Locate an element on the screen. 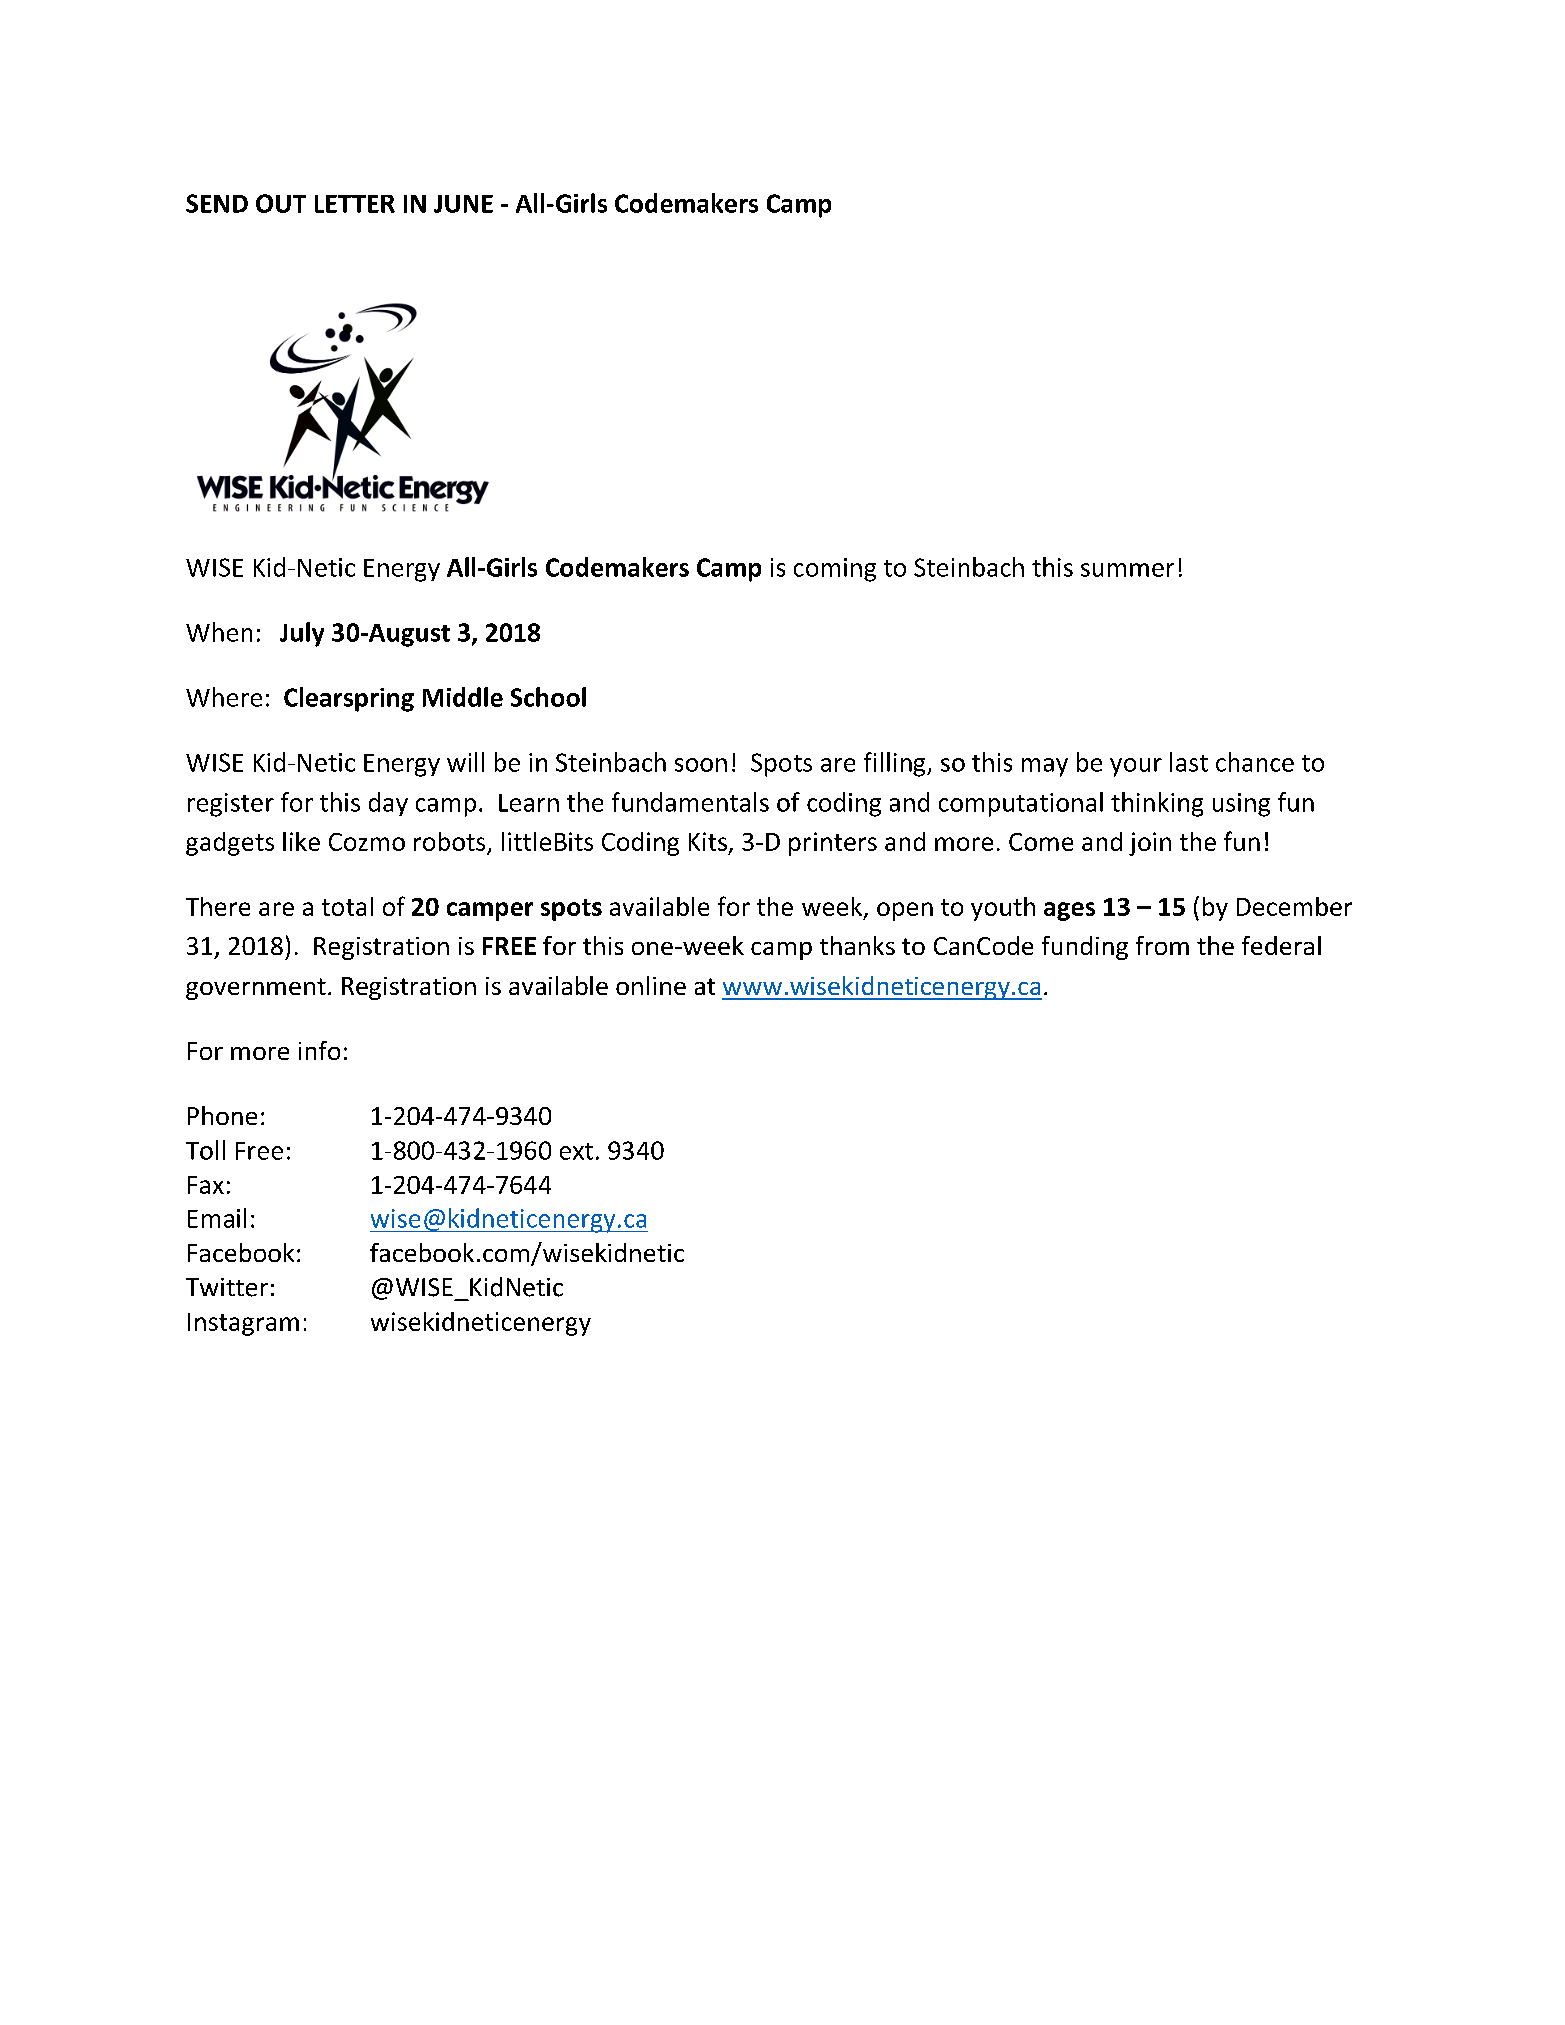 The height and width of the screenshot is (2025, 1565). soon is located at coordinates (701, 765).
